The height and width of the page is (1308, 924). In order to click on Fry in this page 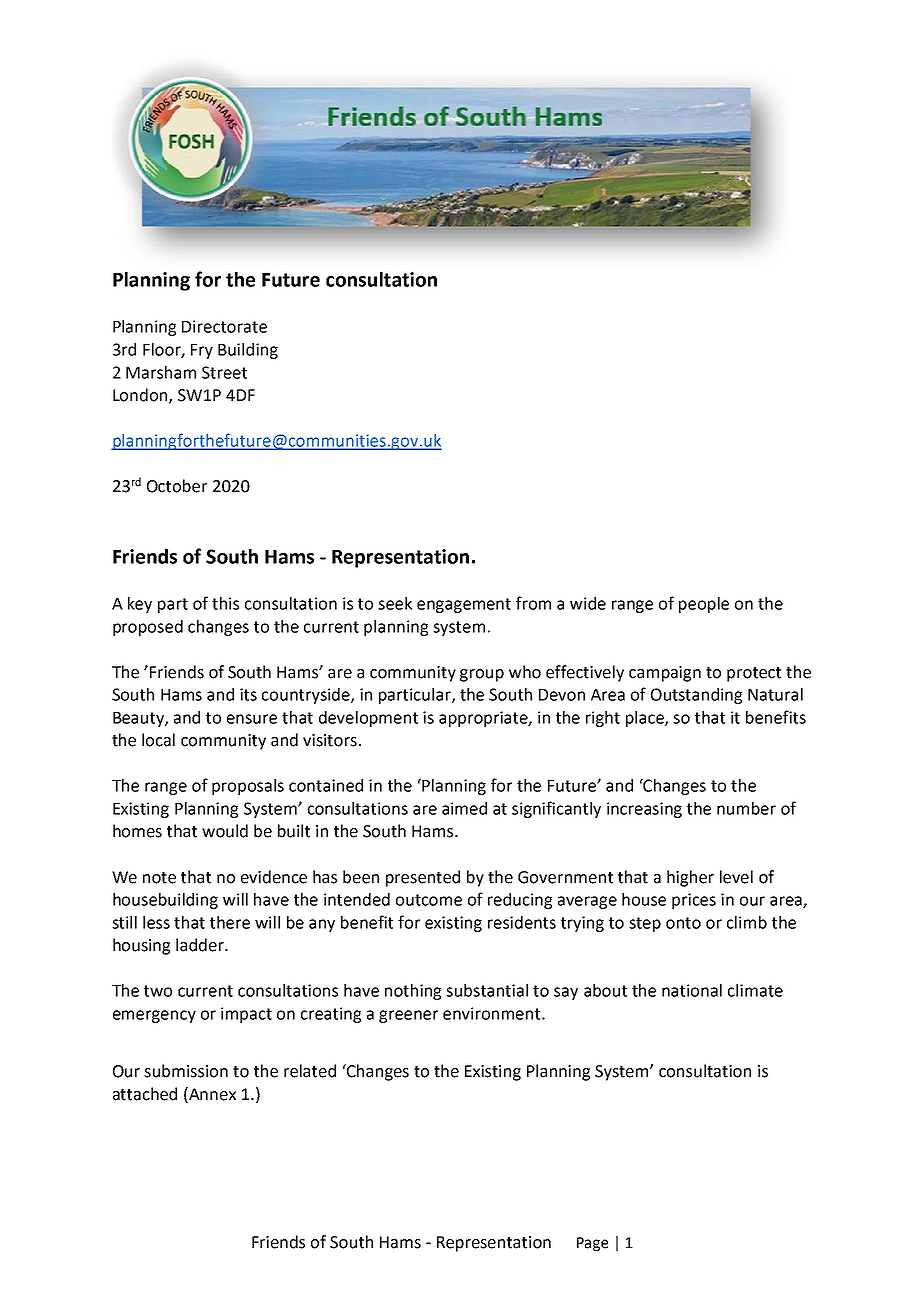, I will do `click(202, 351)`.
